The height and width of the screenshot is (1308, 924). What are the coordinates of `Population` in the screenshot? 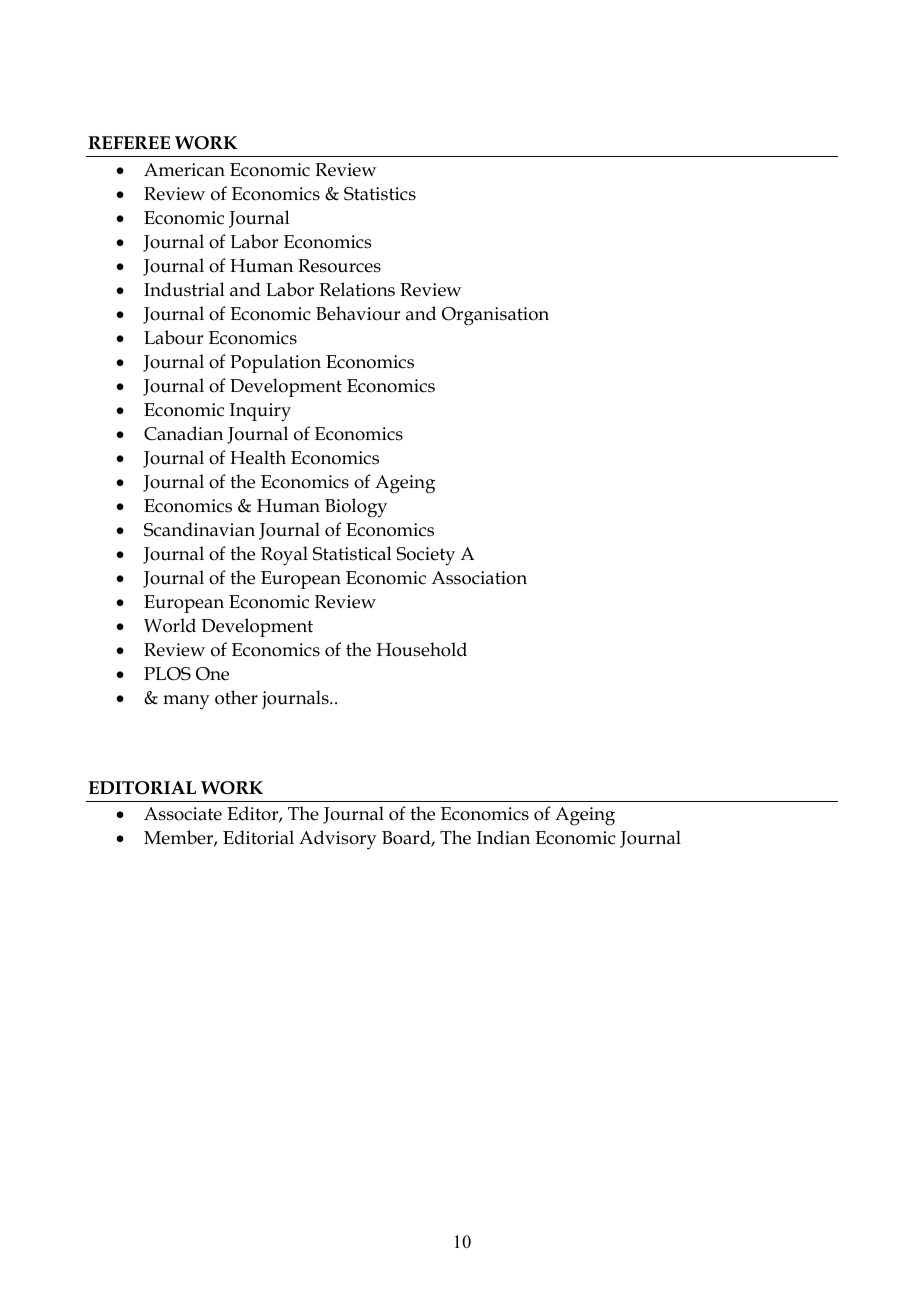 It's located at (275, 363).
